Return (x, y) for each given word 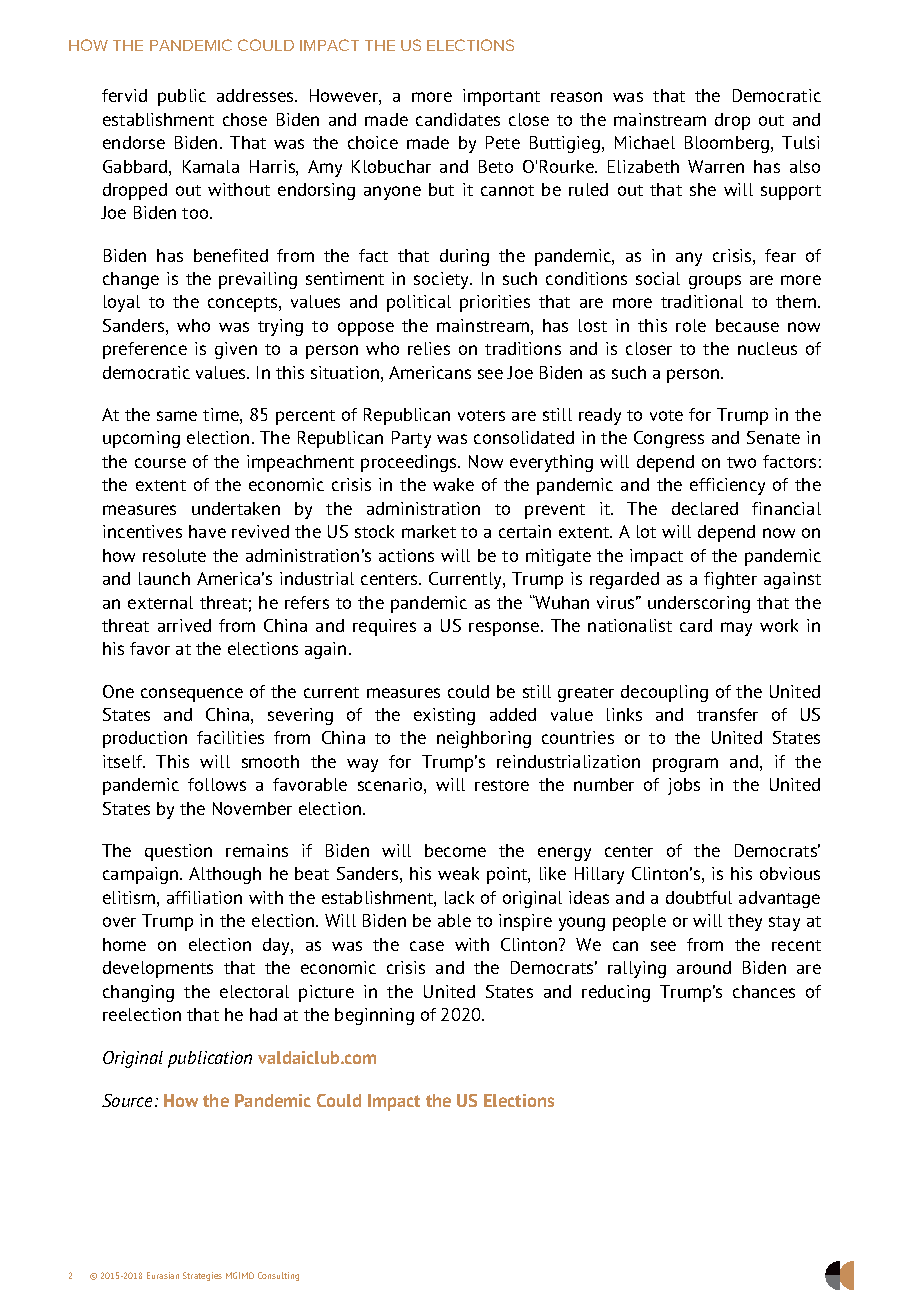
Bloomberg (728, 144)
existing (444, 716)
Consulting (278, 1276)
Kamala (211, 166)
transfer (727, 714)
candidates (458, 119)
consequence (192, 695)
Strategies (202, 1276)
